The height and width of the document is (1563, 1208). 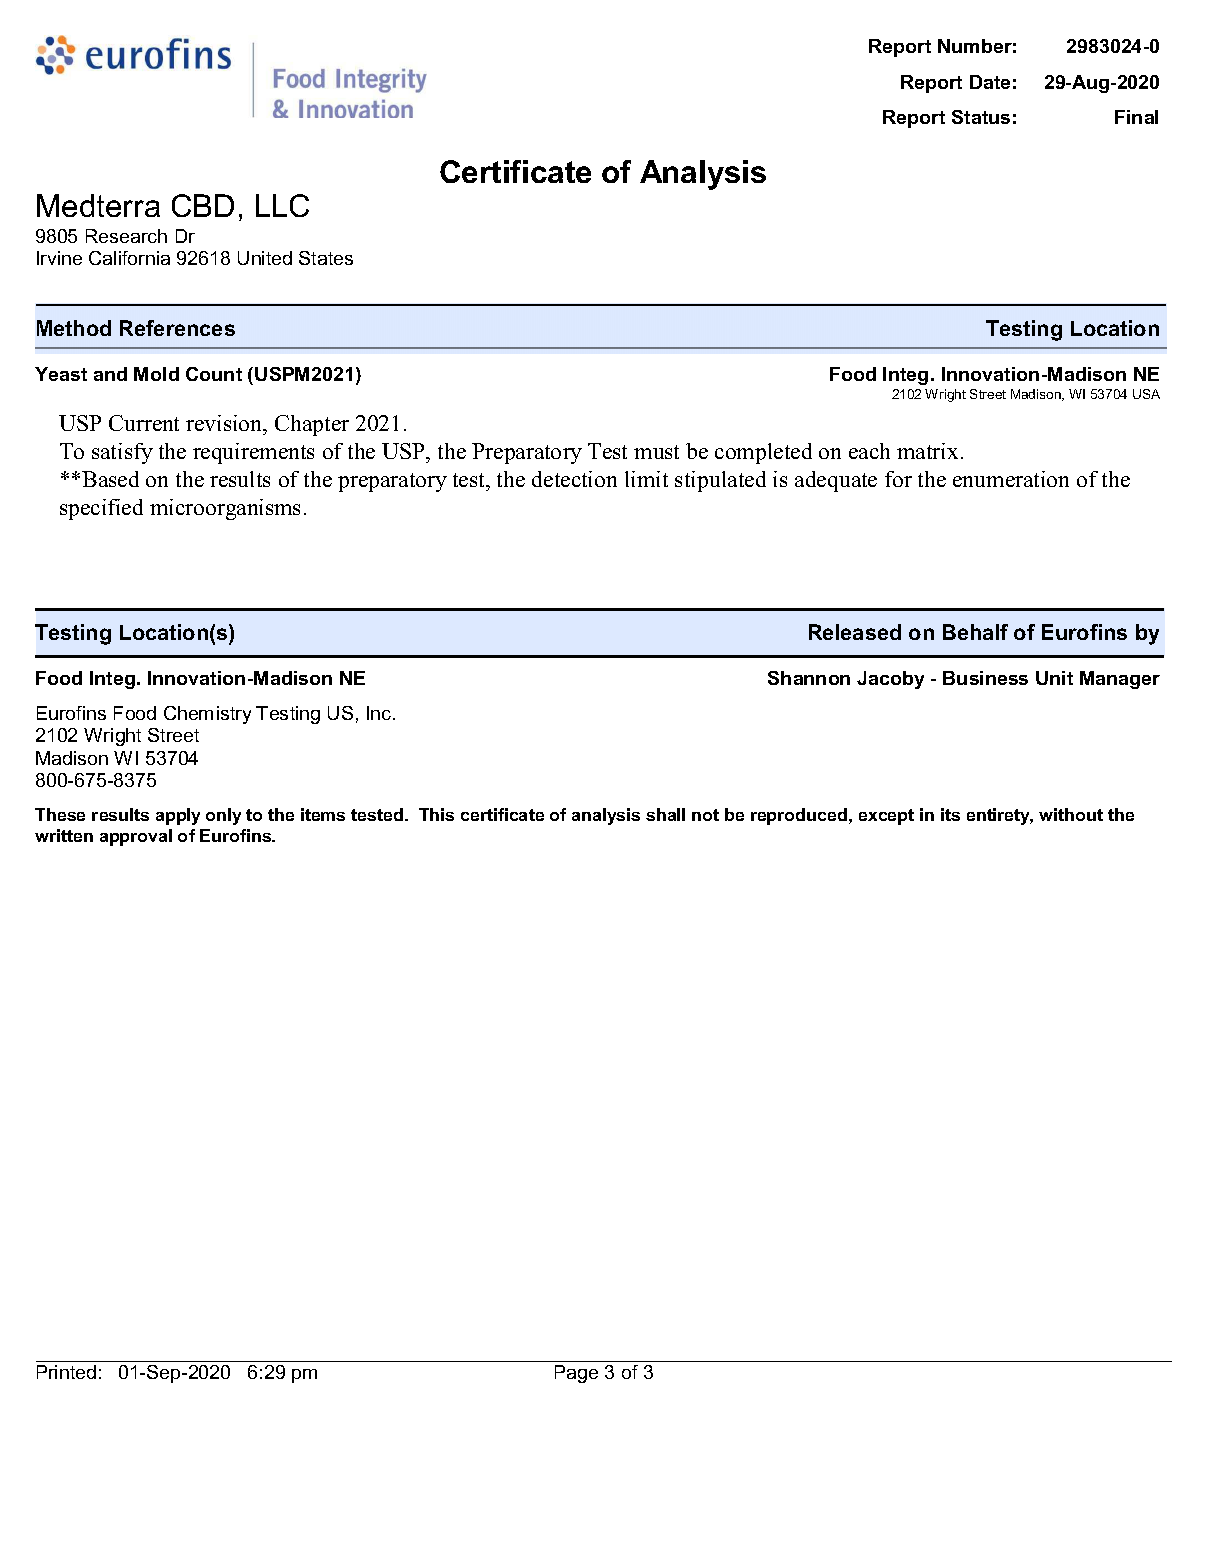 I want to click on Status, so click(x=981, y=117).
